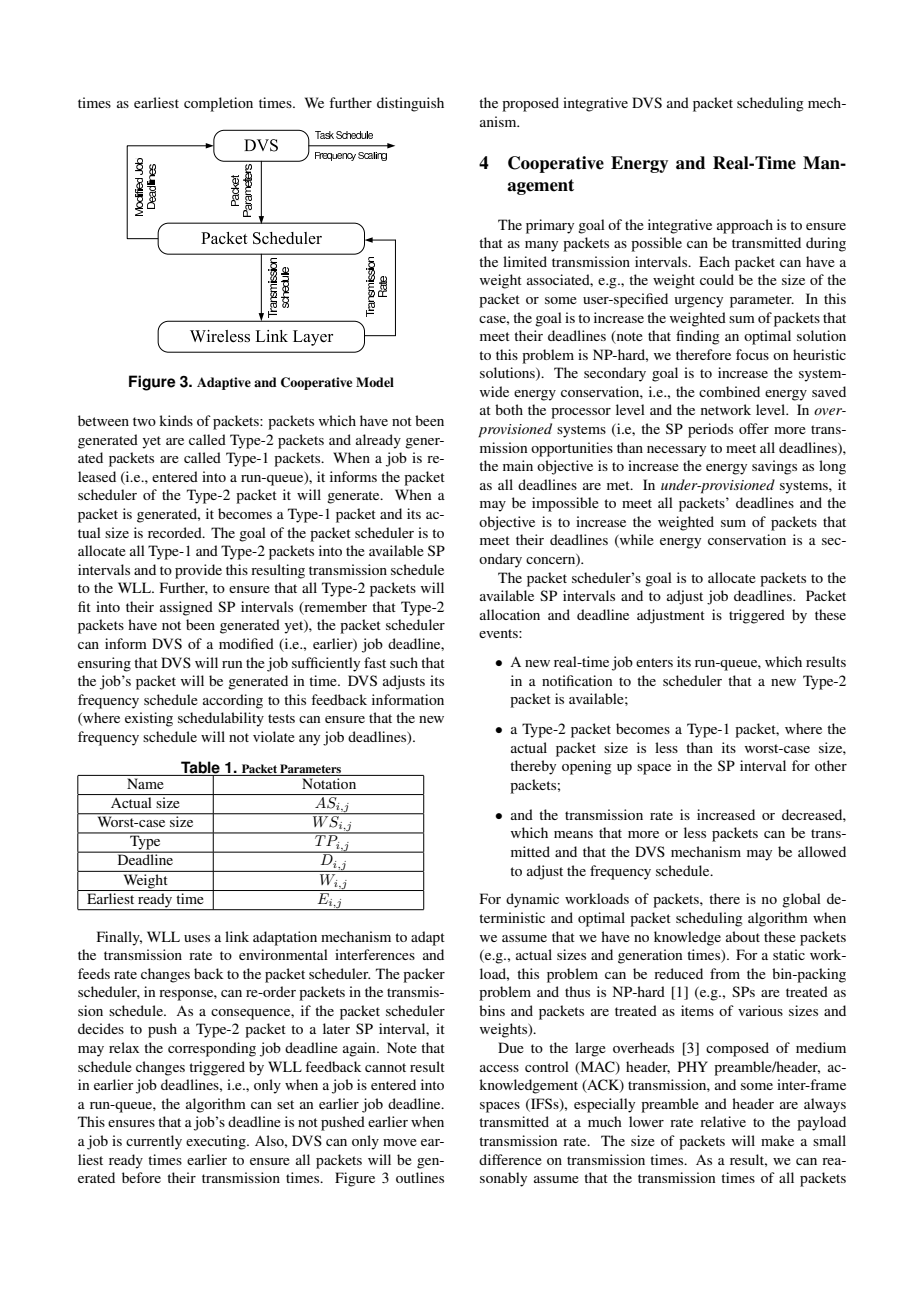 The height and width of the image is (1308, 924). Describe the element at coordinates (218, 104) in the image. I see `completion` at that location.
